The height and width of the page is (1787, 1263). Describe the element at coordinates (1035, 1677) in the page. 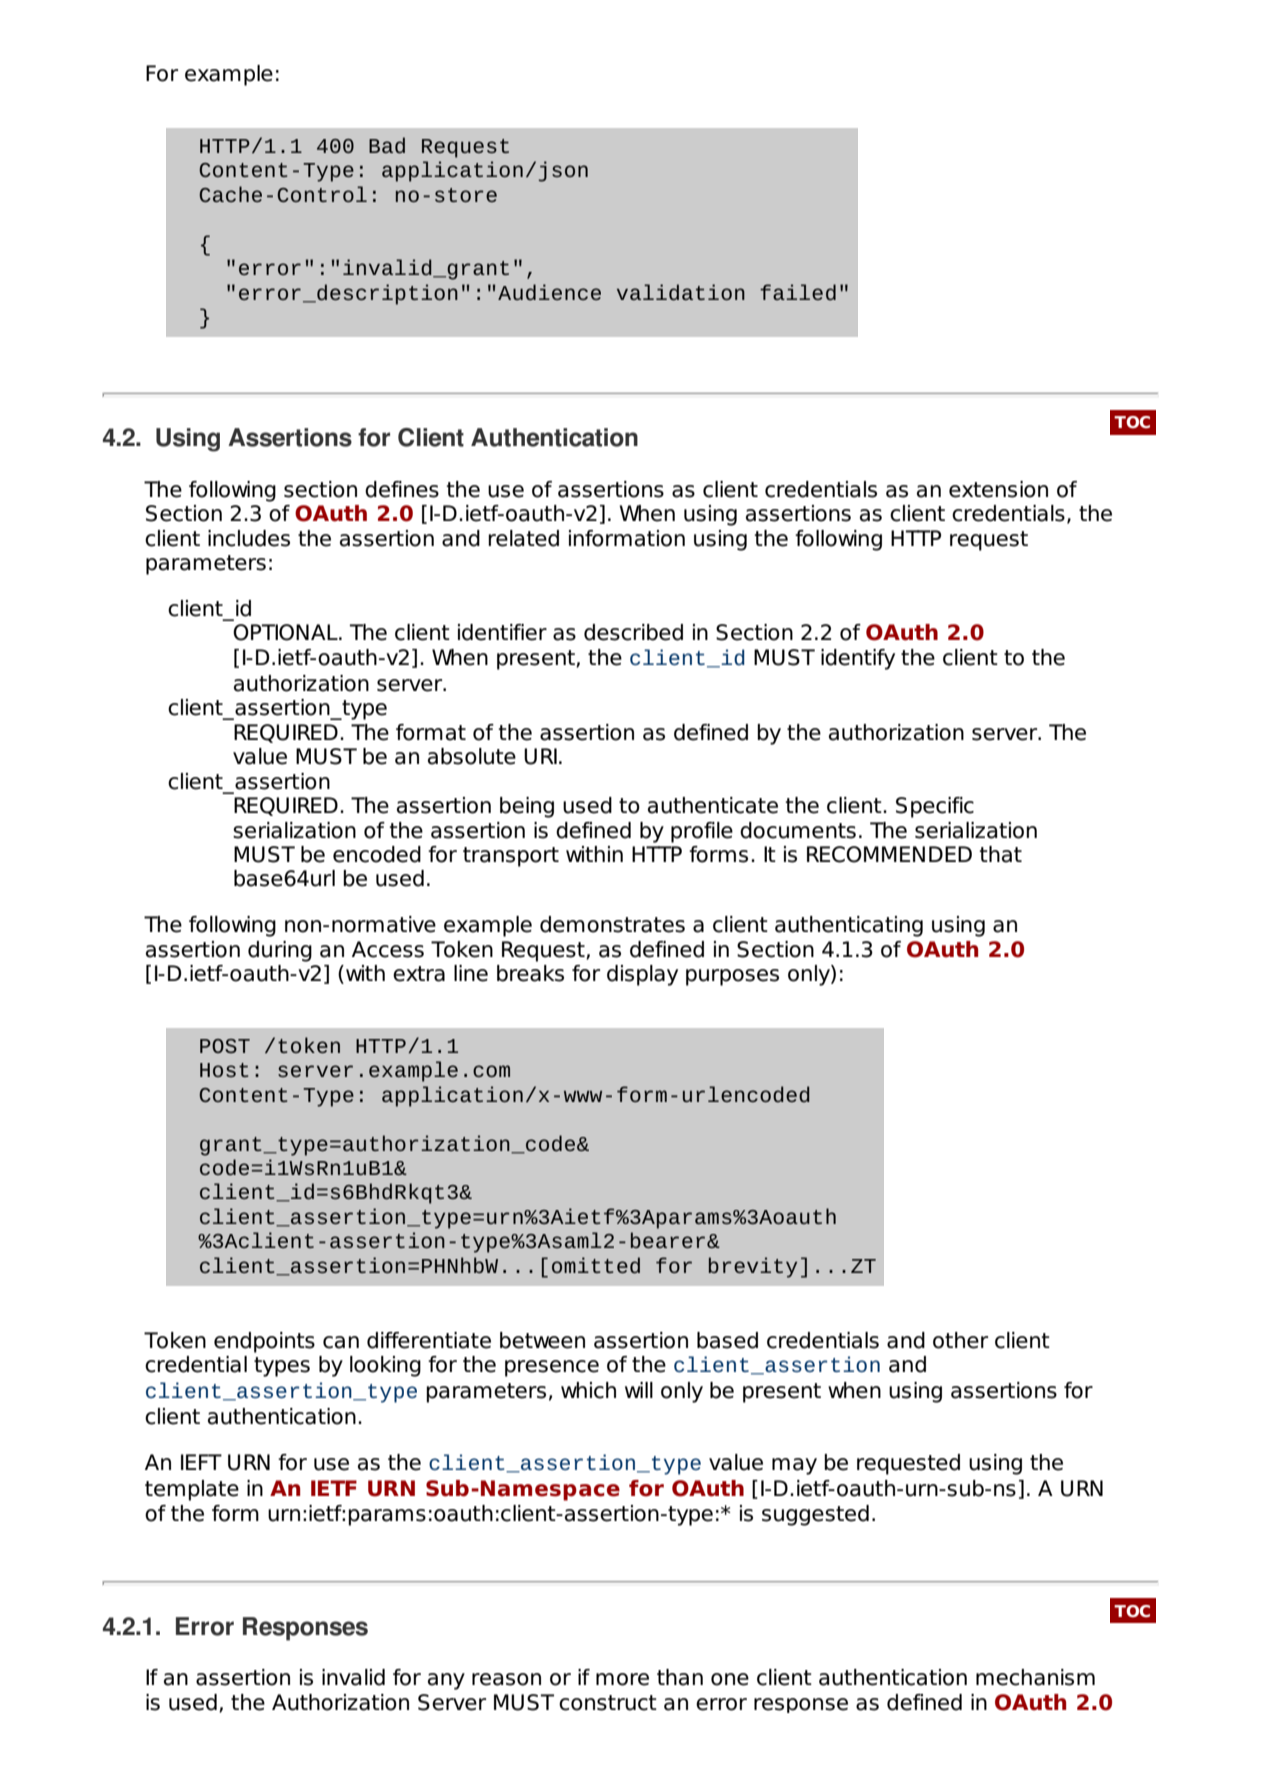

I see `mechanism` at that location.
